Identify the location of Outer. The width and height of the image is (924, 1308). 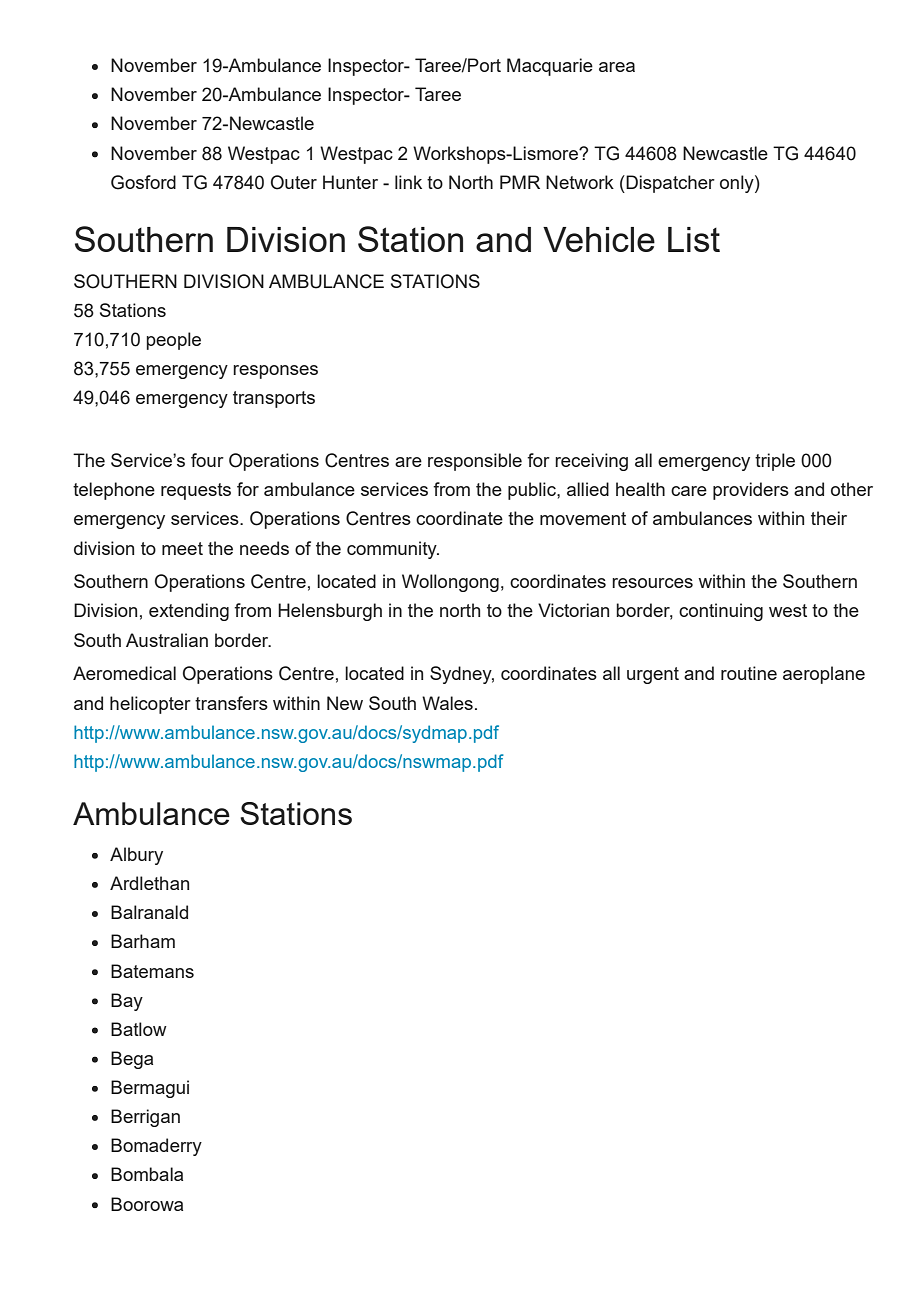
(294, 182).
